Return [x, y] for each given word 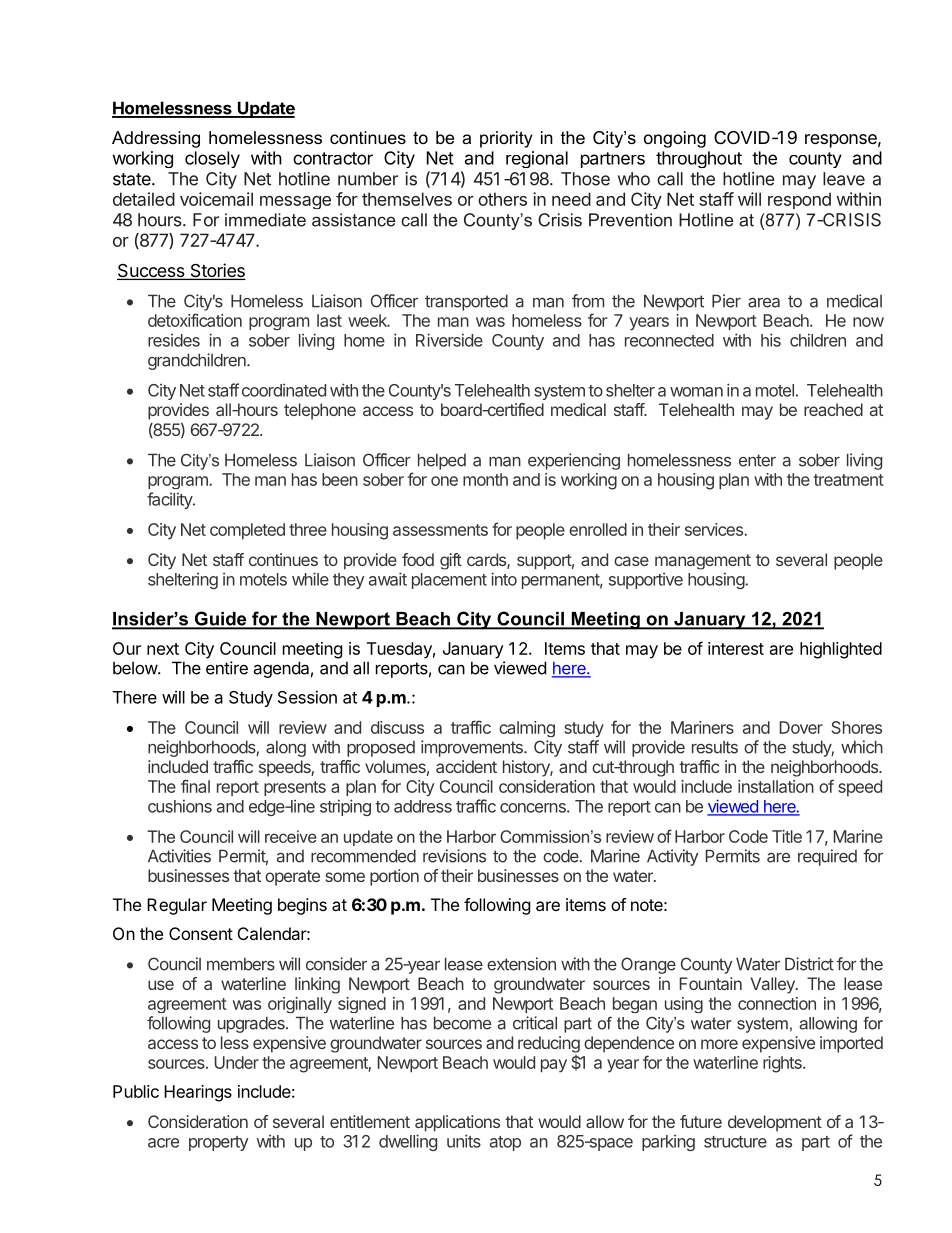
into [504, 579]
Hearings [198, 1093]
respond [799, 200]
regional [537, 159]
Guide [221, 619]
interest [736, 648]
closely [212, 159]
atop [505, 1143]
